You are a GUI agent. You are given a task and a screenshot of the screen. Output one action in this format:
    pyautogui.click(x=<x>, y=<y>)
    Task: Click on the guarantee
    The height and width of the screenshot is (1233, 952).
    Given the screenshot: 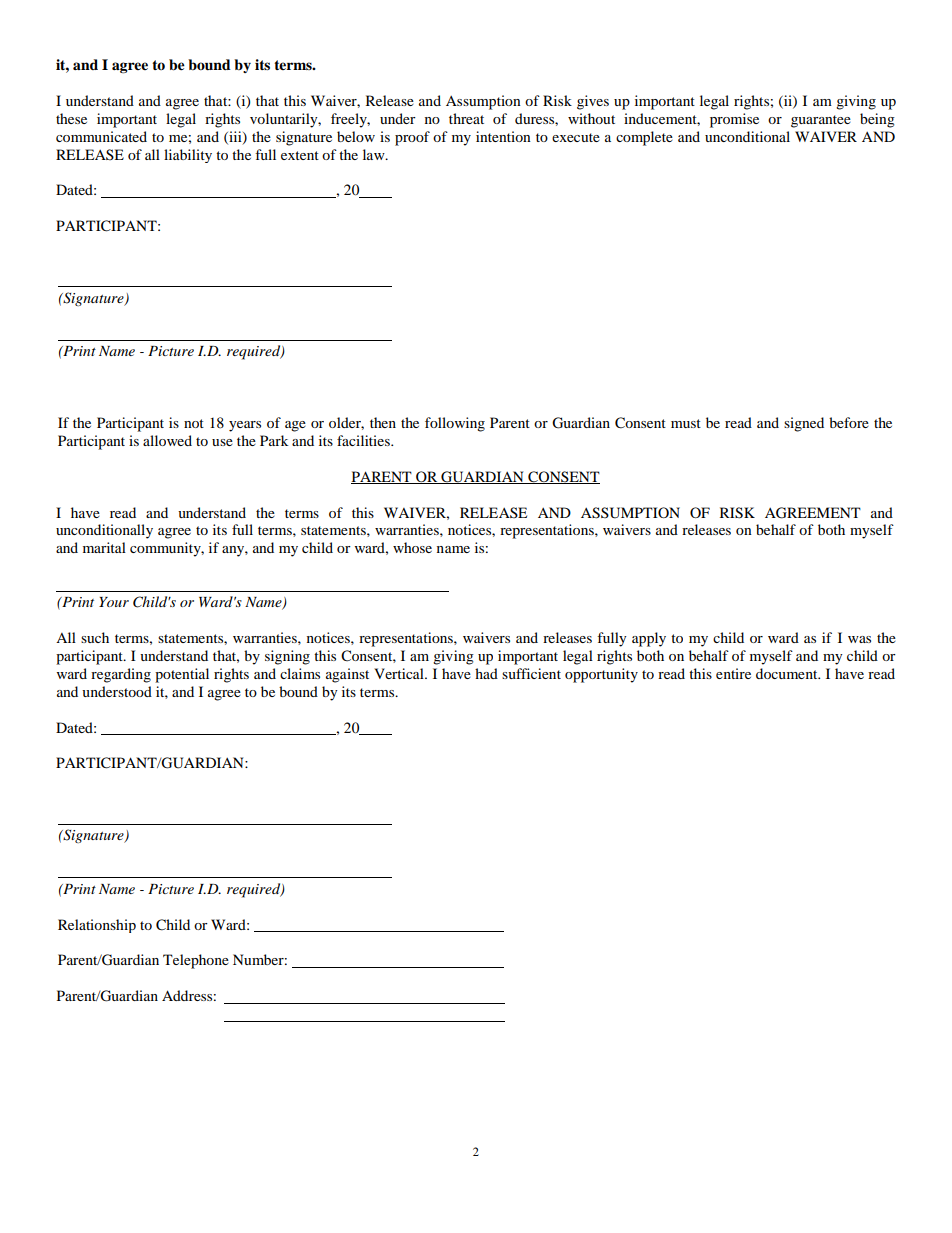 What is the action you would take?
    pyautogui.click(x=821, y=121)
